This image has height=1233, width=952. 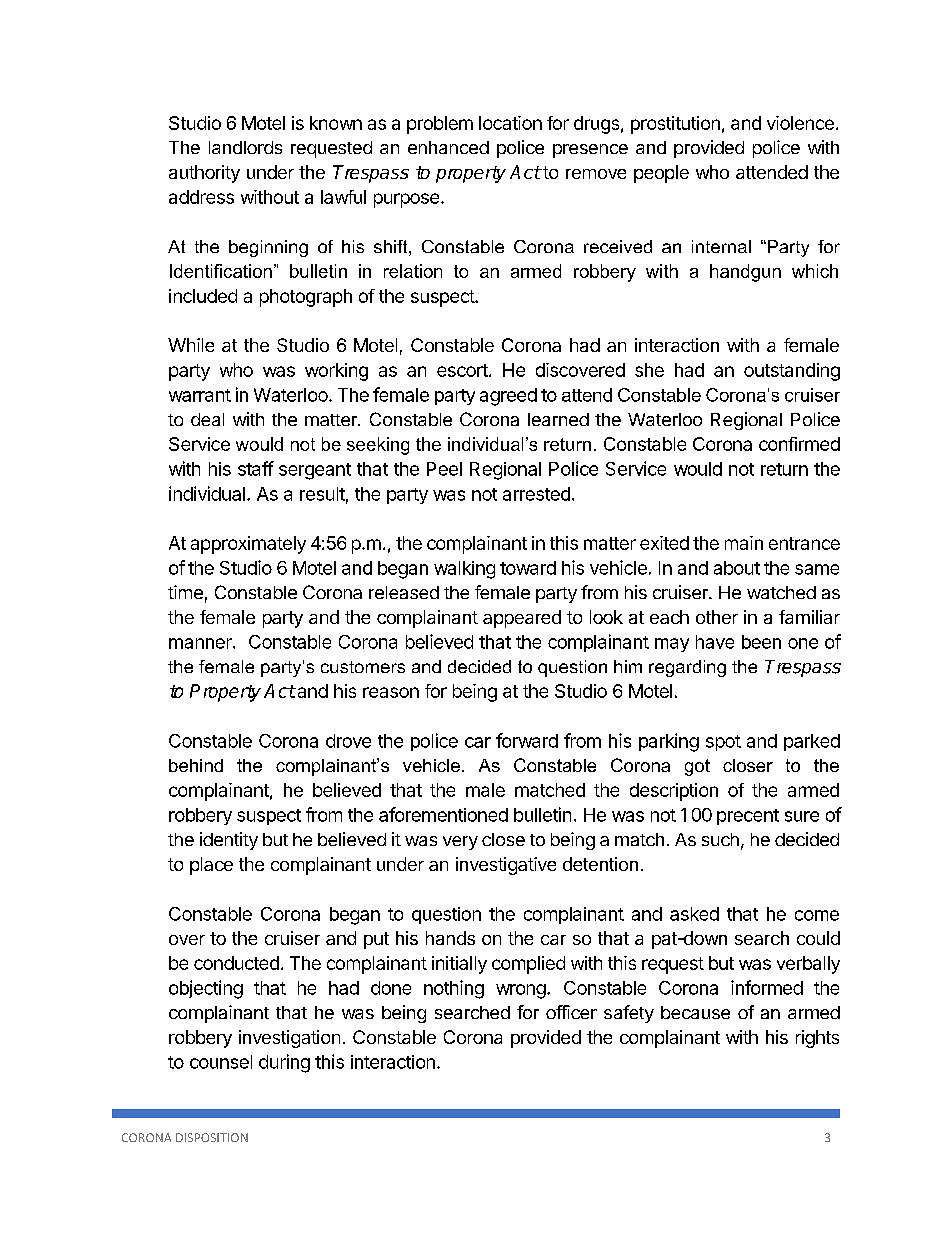 I want to click on appeared, so click(x=522, y=619).
